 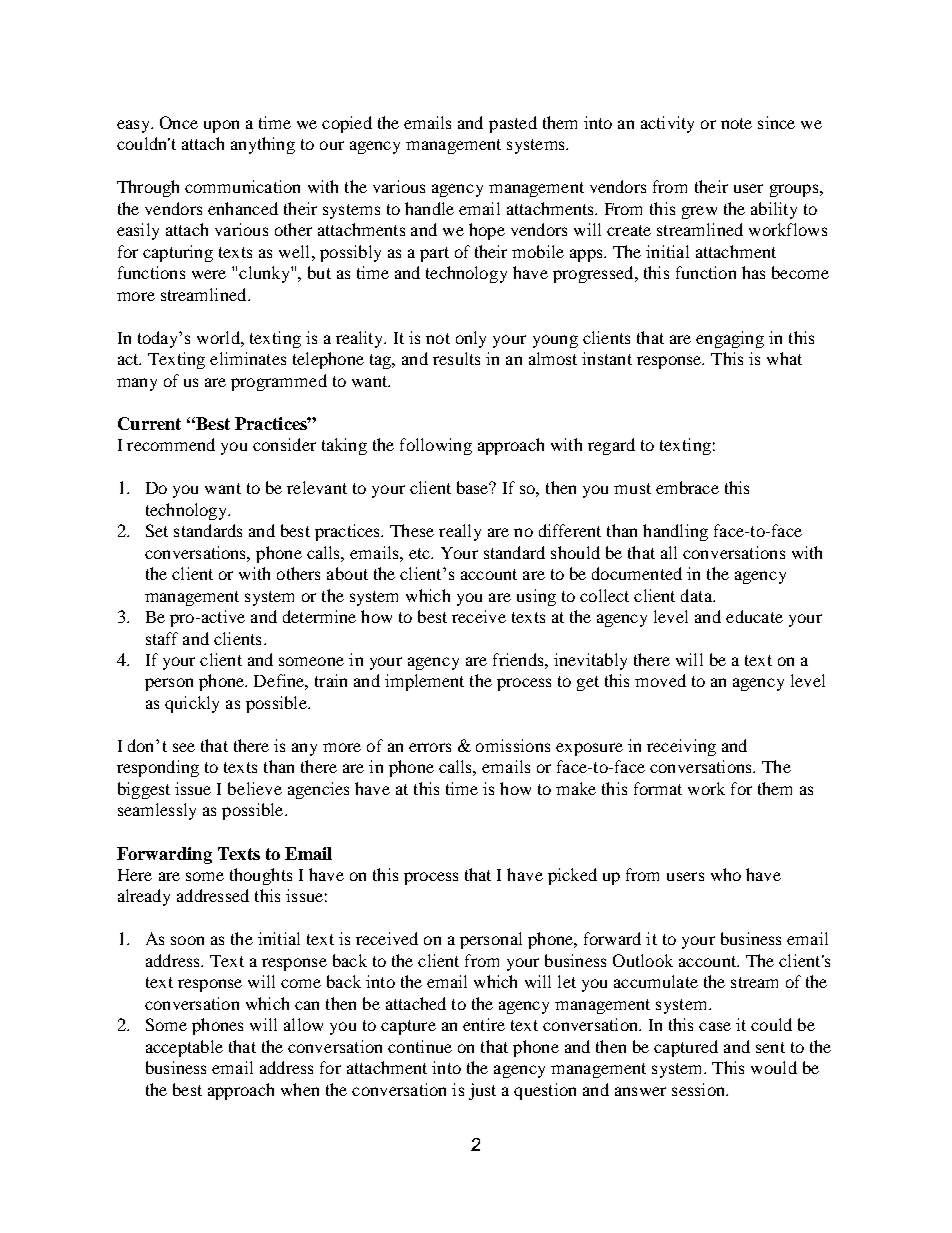 I want to click on upon, so click(x=221, y=126).
